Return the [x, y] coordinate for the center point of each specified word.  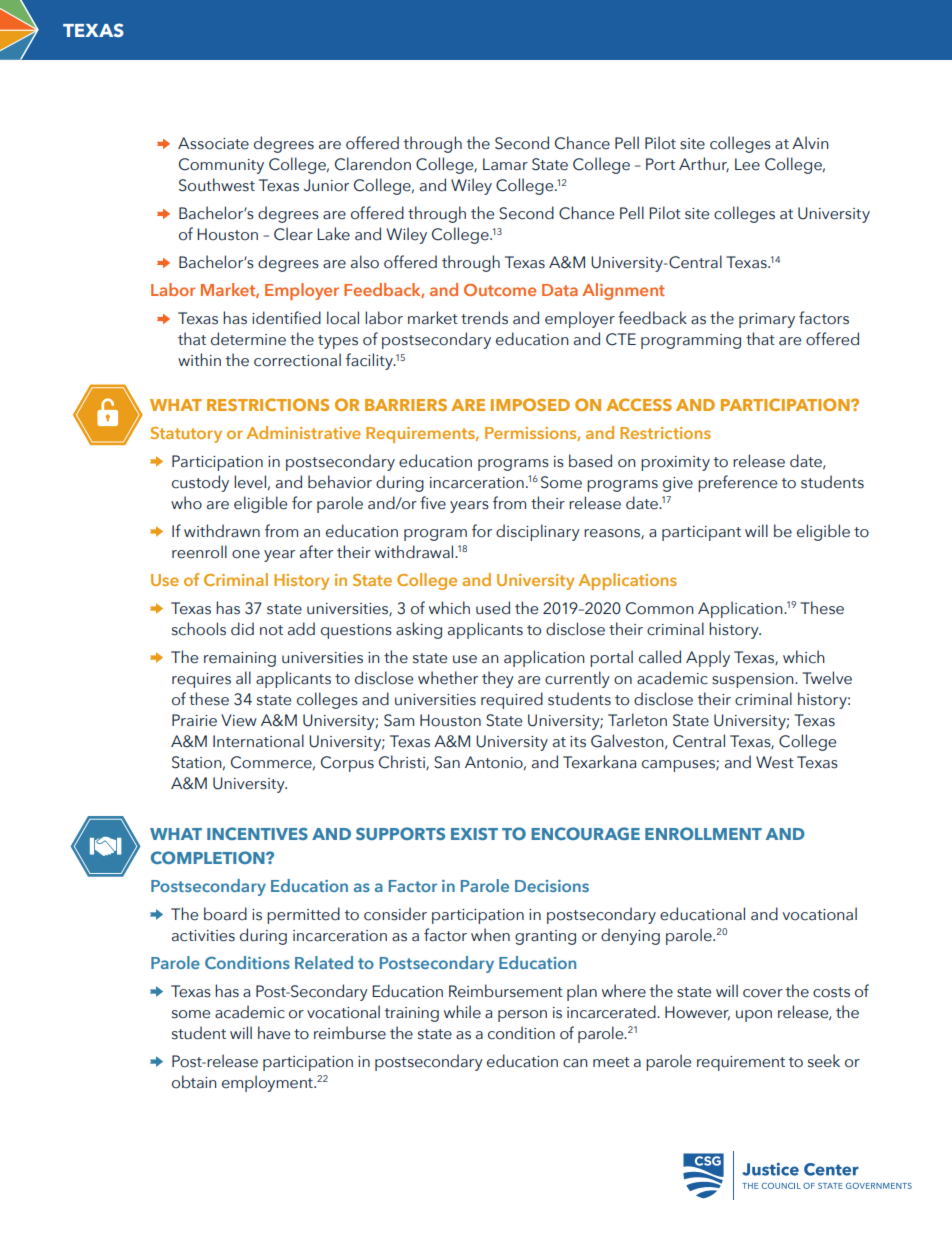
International [258, 741]
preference [737, 483]
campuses [679, 766]
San [447, 762]
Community [221, 166]
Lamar [505, 164]
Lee [747, 164]
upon [754, 1016]
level [250, 482]
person [522, 1016]
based [590, 461]
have [274, 1033]
